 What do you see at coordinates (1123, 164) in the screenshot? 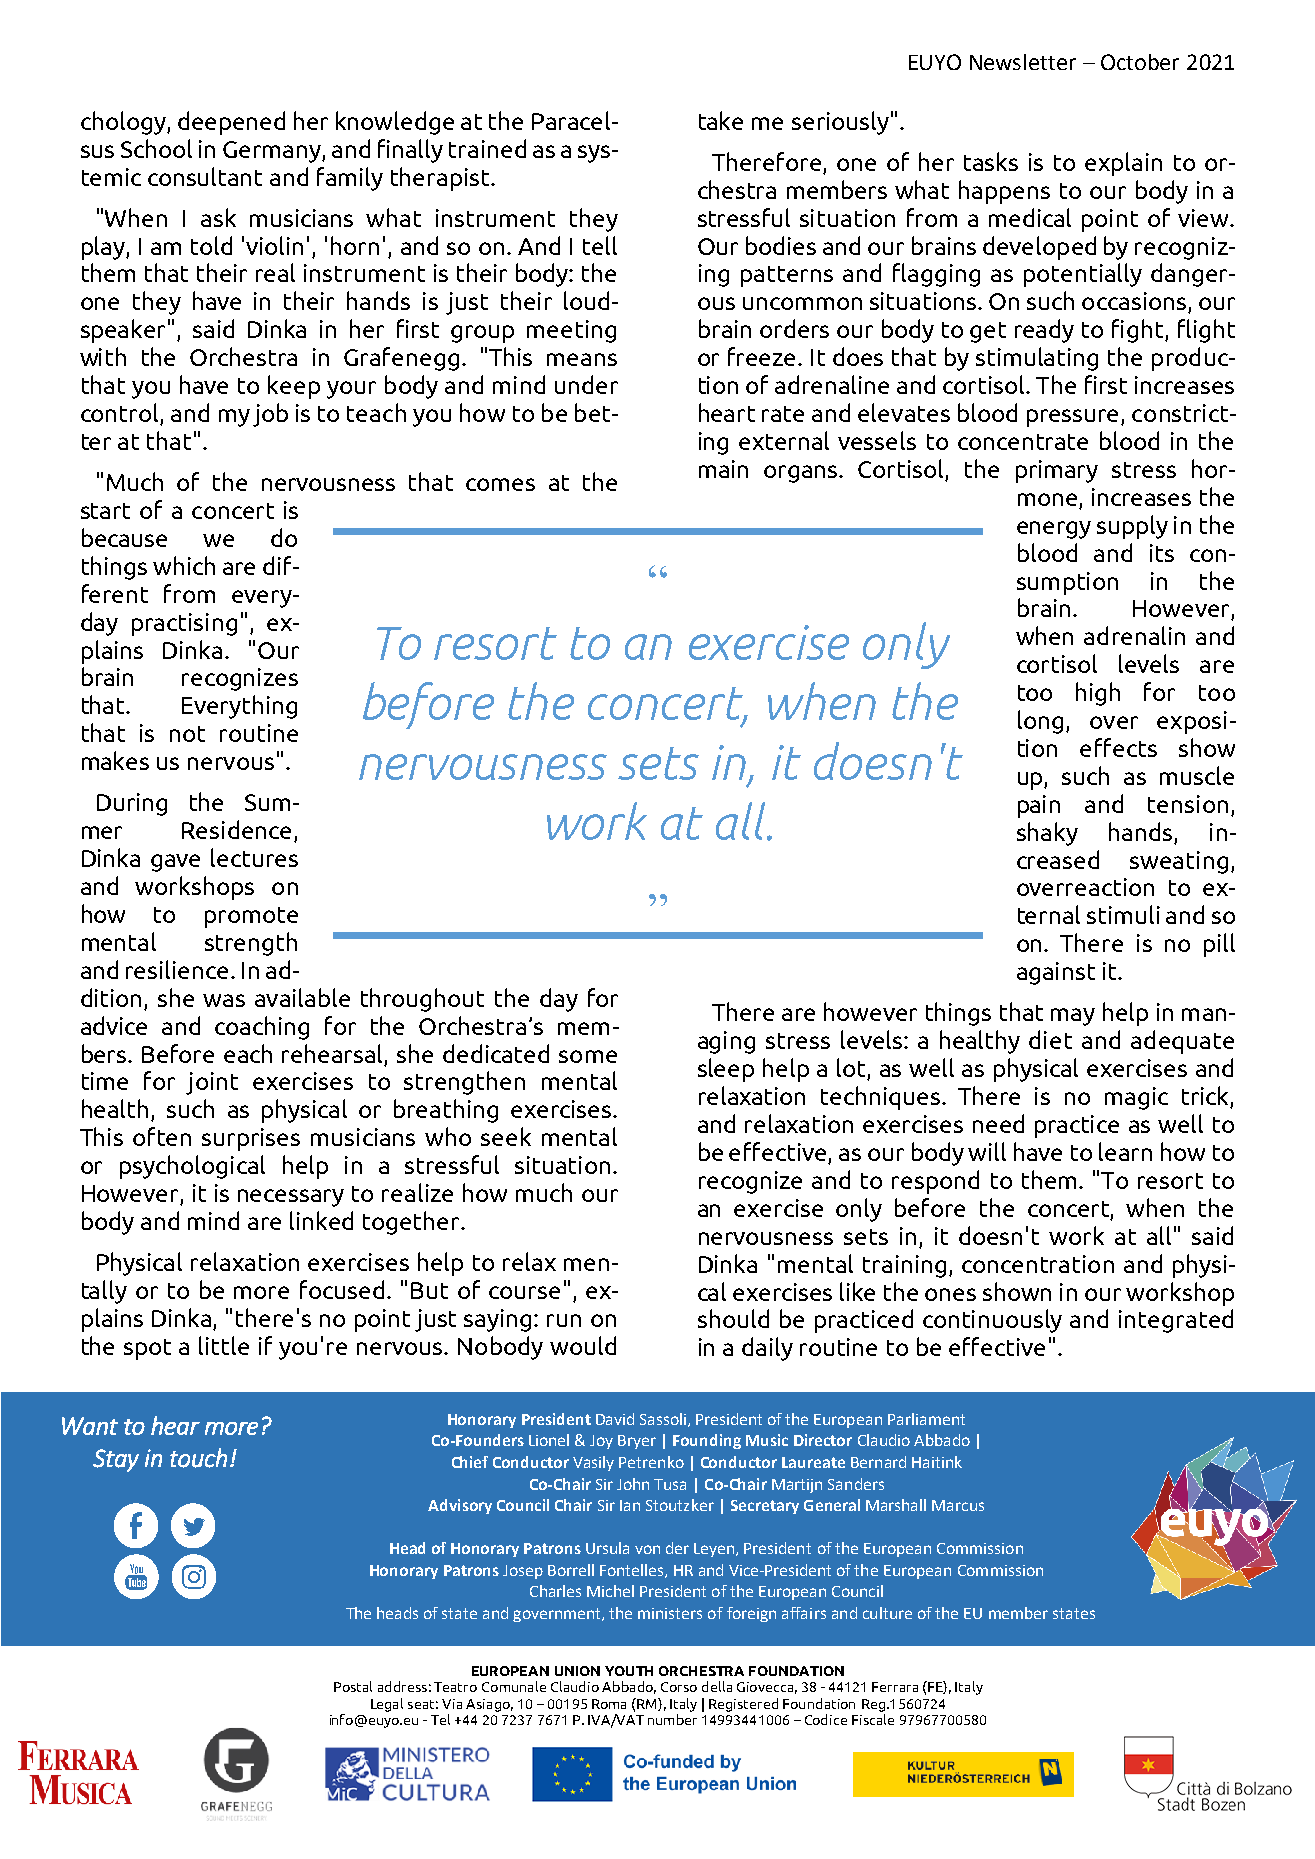
I see `explain` at bounding box center [1123, 164].
